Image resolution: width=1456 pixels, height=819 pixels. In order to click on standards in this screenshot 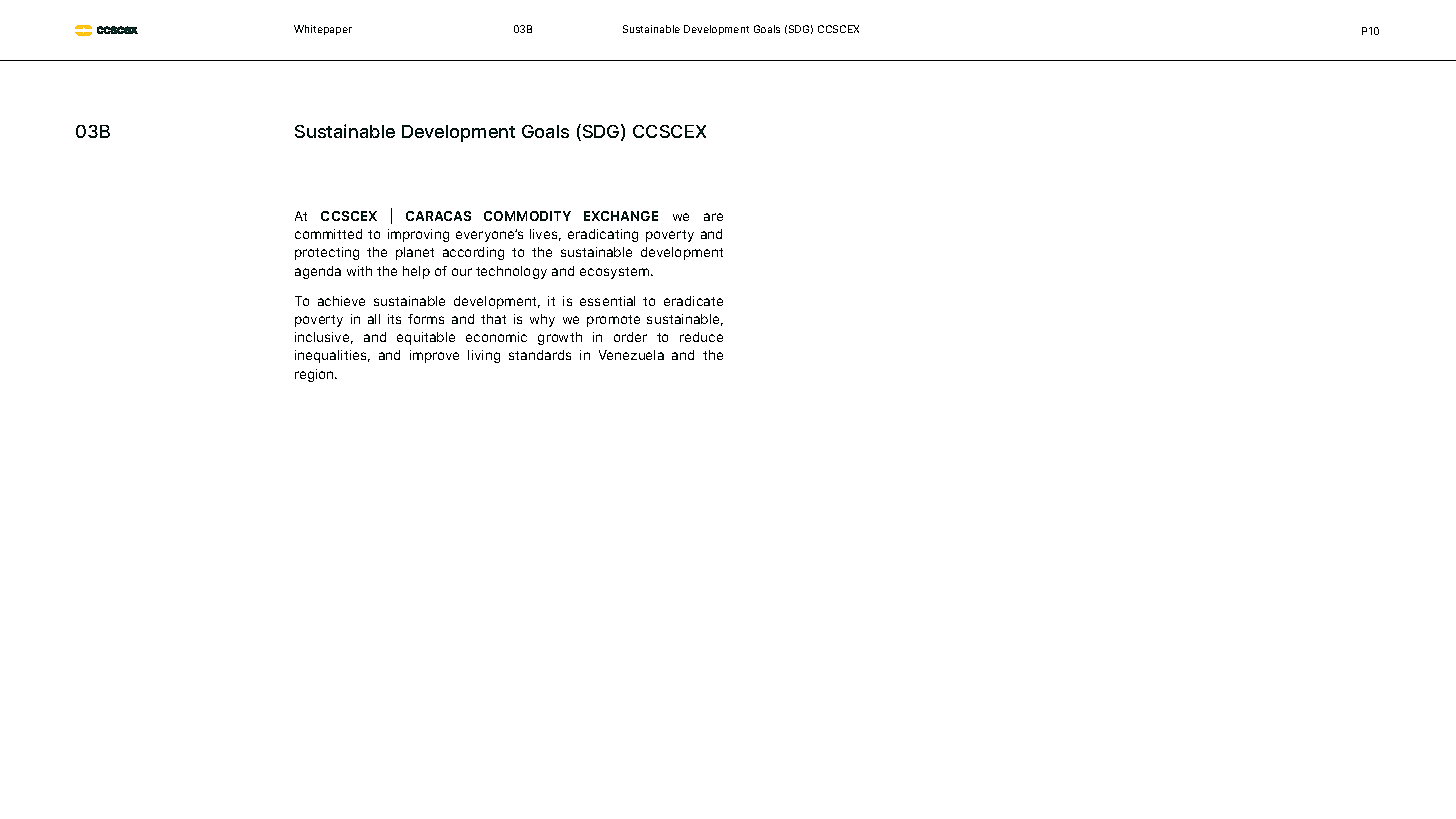, I will do `click(540, 355)`.
